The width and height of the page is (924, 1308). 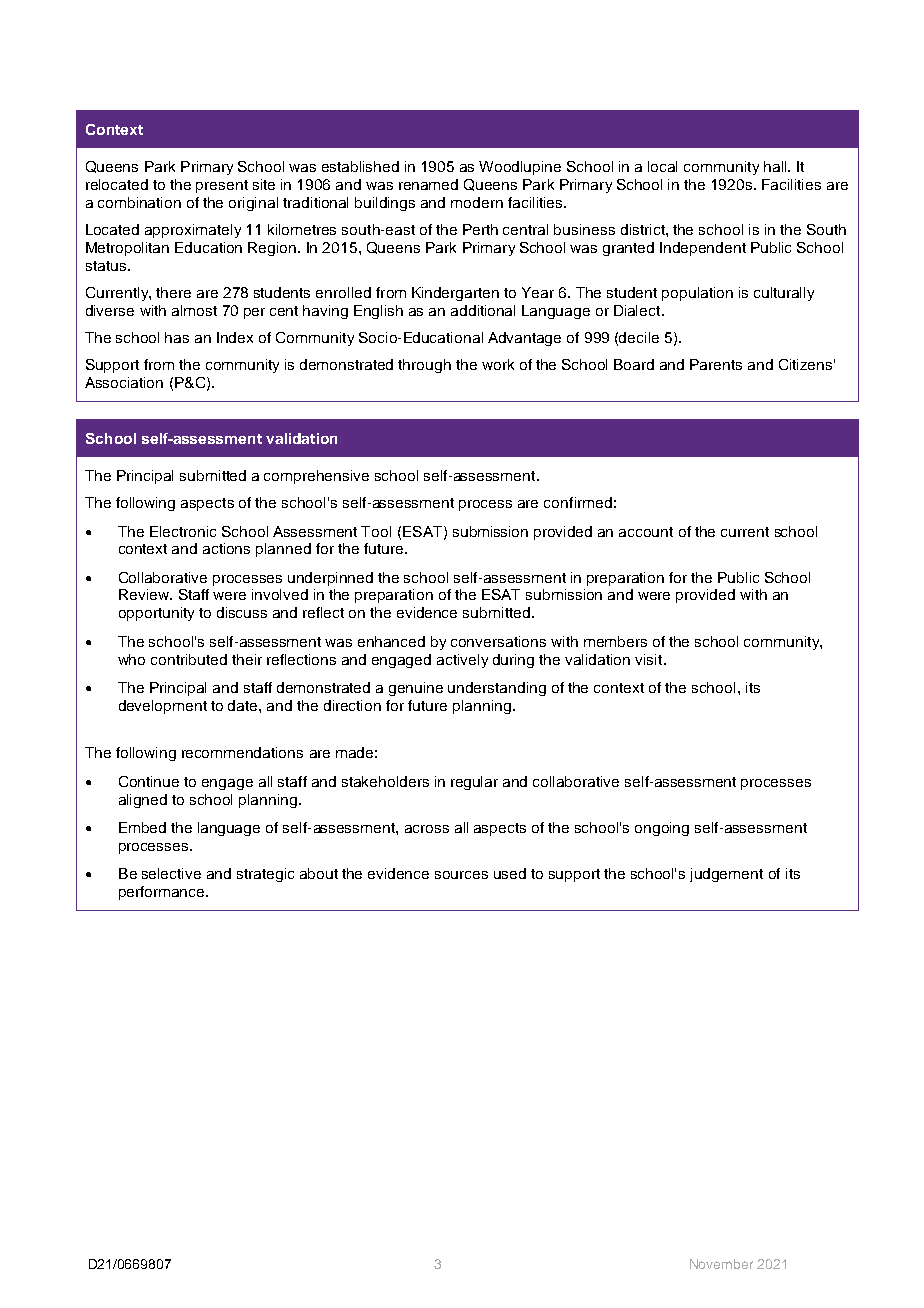 What do you see at coordinates (376, 531) in the page?
I see `Tool` at bounding box center [376, 531].
